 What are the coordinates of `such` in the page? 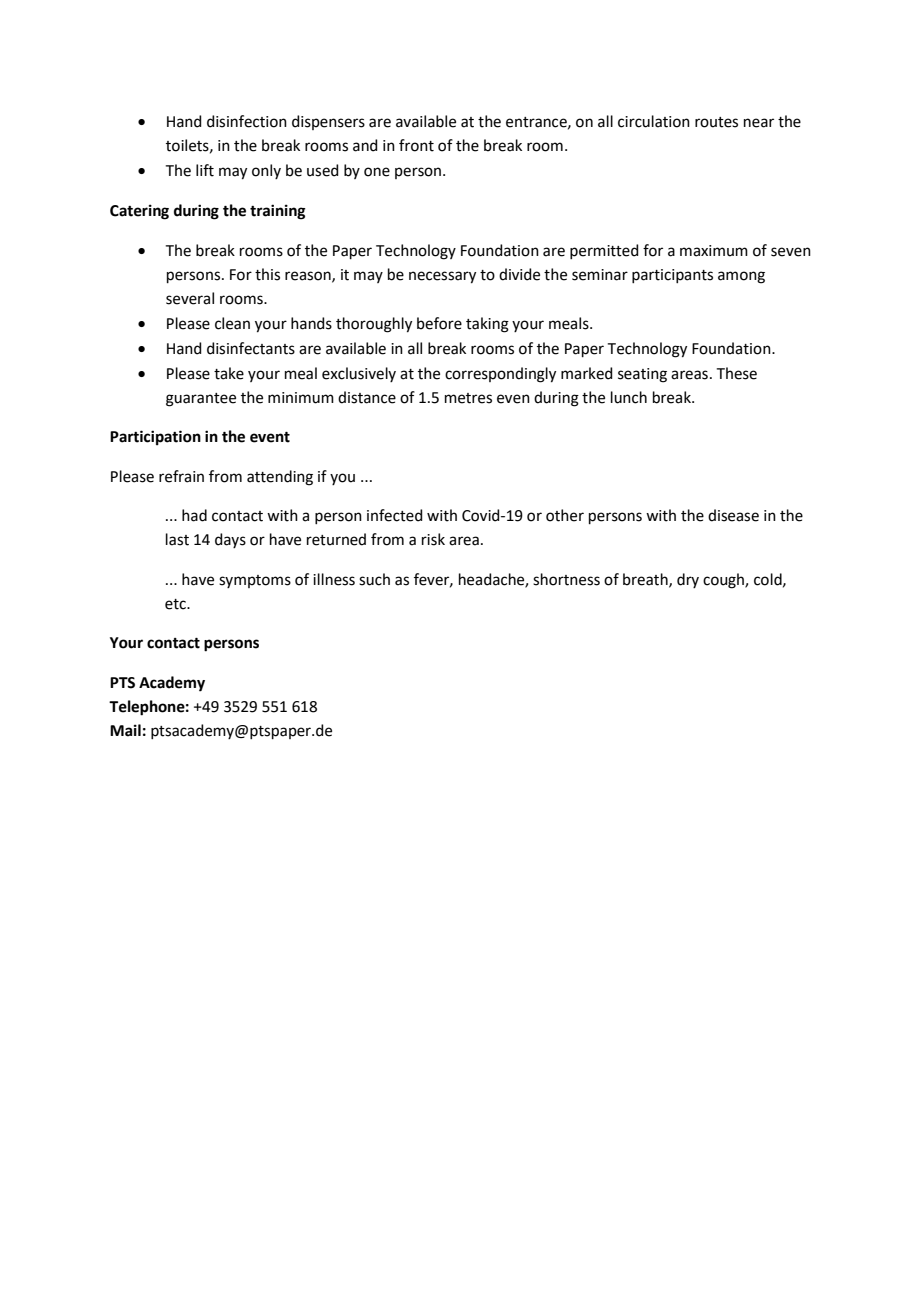 It's located at (374, 579).
